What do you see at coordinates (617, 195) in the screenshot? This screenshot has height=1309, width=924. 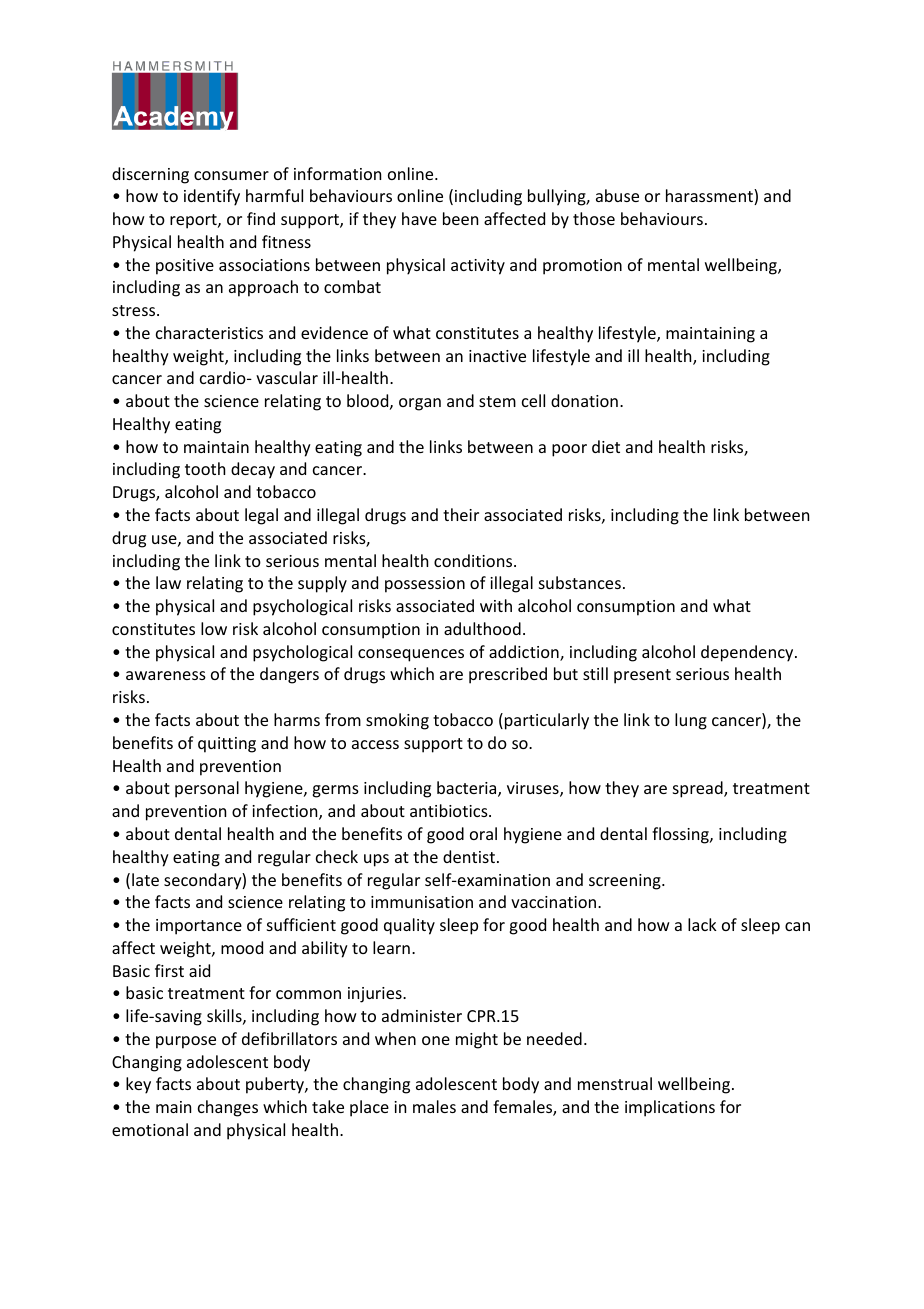 I see `abuse` at bounding box center [617, 195].
